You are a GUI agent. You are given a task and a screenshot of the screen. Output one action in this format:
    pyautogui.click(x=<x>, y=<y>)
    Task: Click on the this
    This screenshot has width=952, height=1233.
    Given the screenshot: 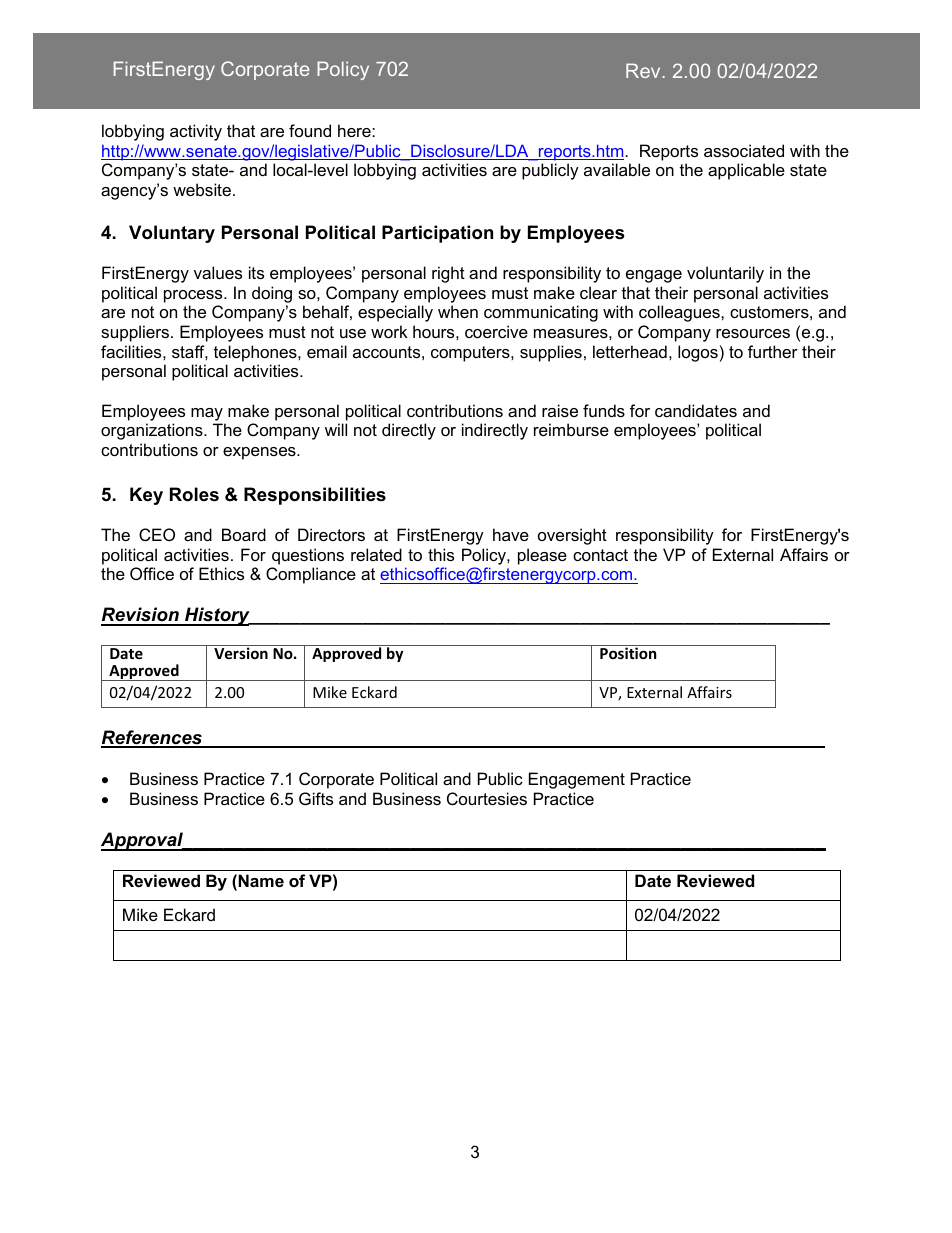 What is the action you would take?
    pyautogui.click(x=441, y=554)
